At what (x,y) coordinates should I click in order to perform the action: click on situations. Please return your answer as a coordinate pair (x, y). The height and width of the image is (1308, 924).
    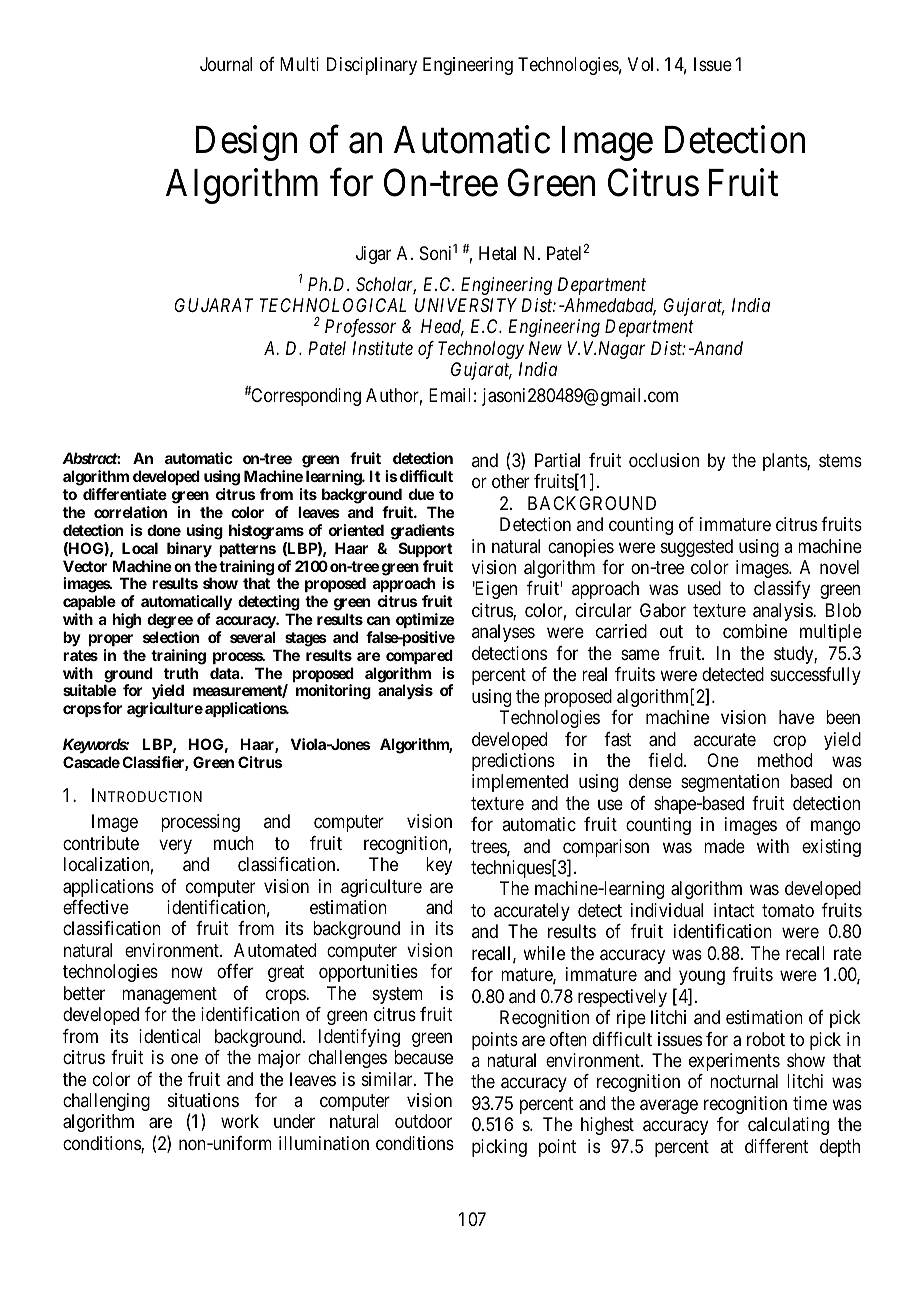
    Looking at the image, I should click on (203, 1100).
